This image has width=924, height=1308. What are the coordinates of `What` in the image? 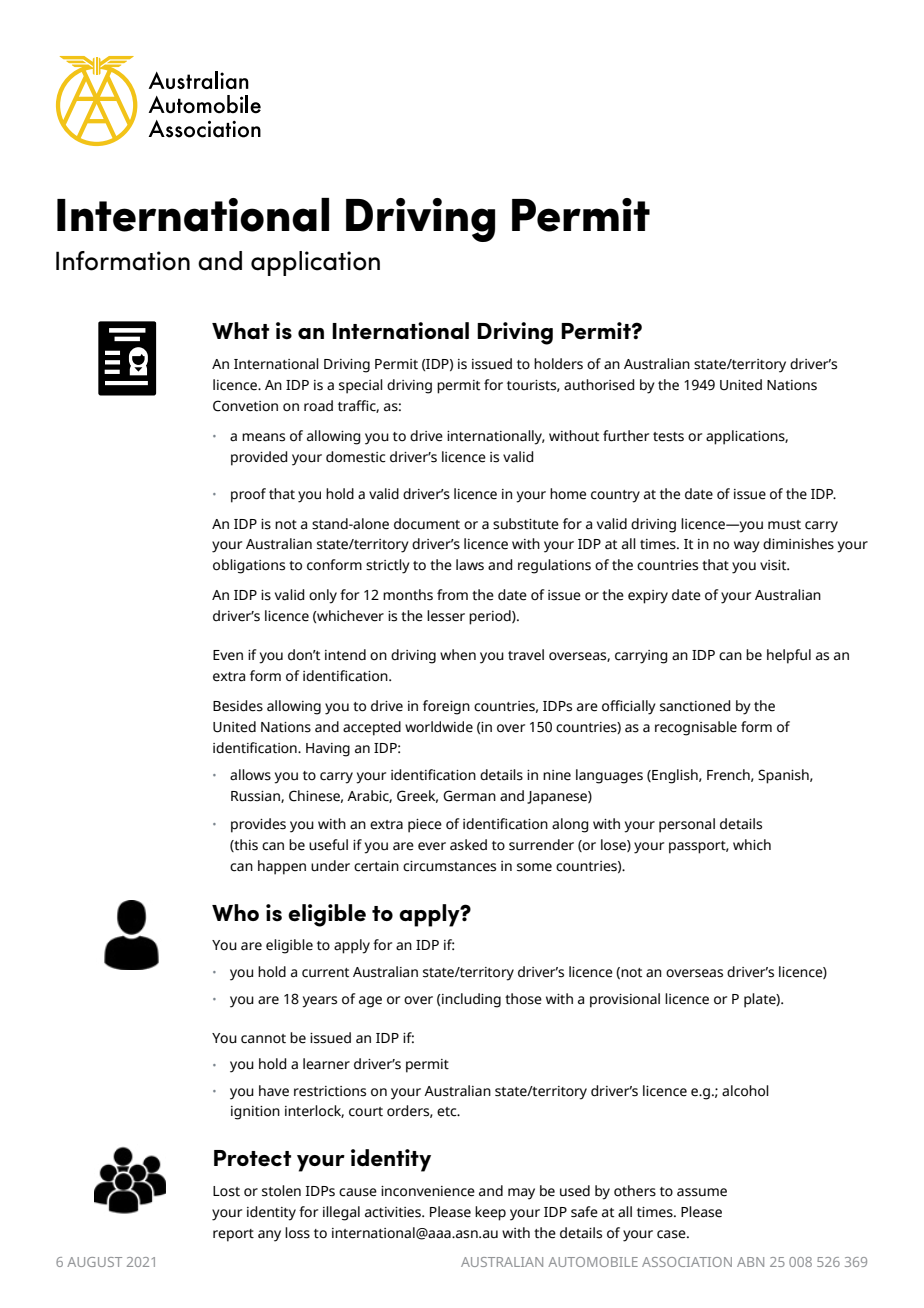 It's located at (240, 330).
